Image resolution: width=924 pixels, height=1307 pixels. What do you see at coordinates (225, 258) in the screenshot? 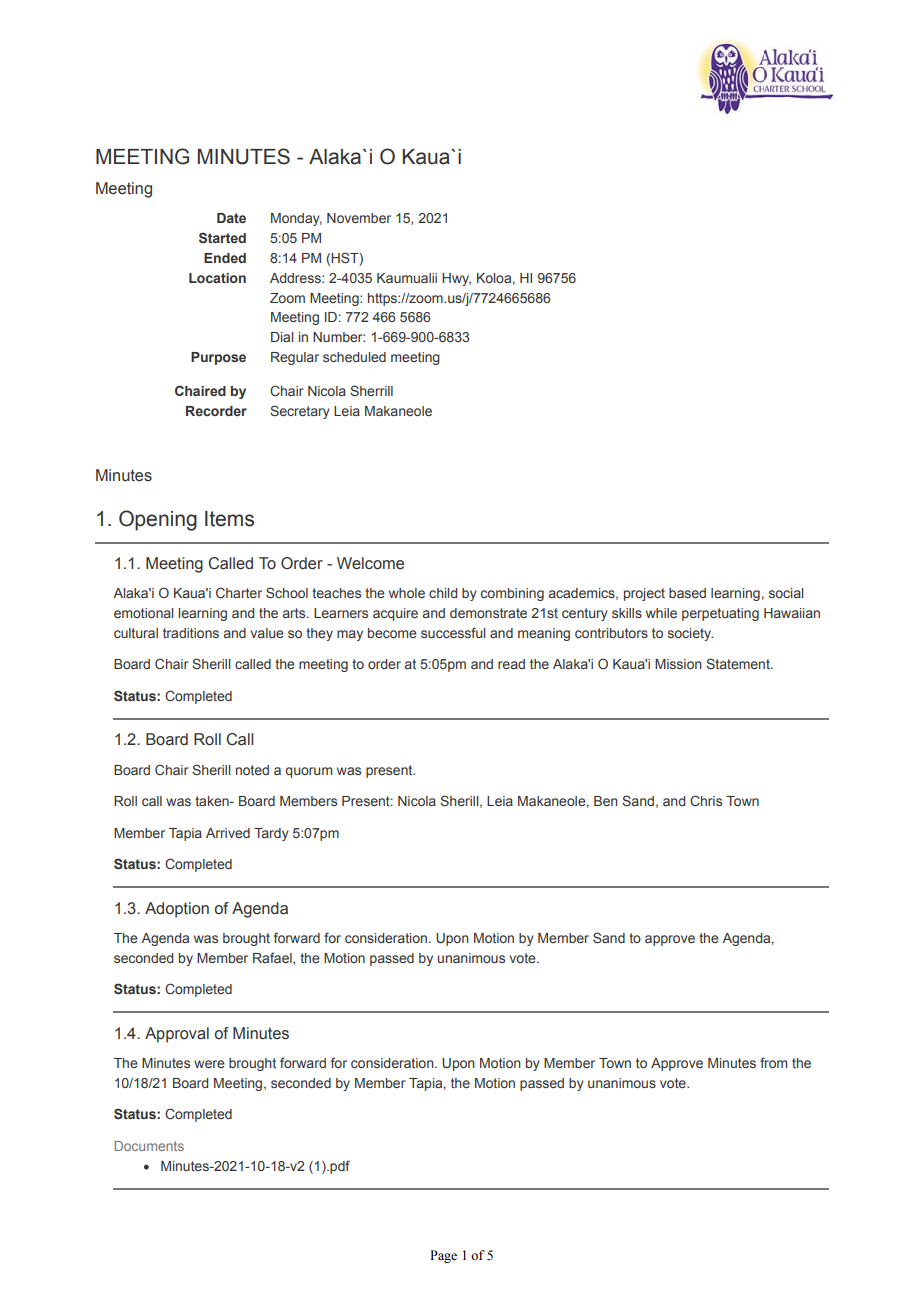
I see `Ended` at bounding box center [225, 258].
